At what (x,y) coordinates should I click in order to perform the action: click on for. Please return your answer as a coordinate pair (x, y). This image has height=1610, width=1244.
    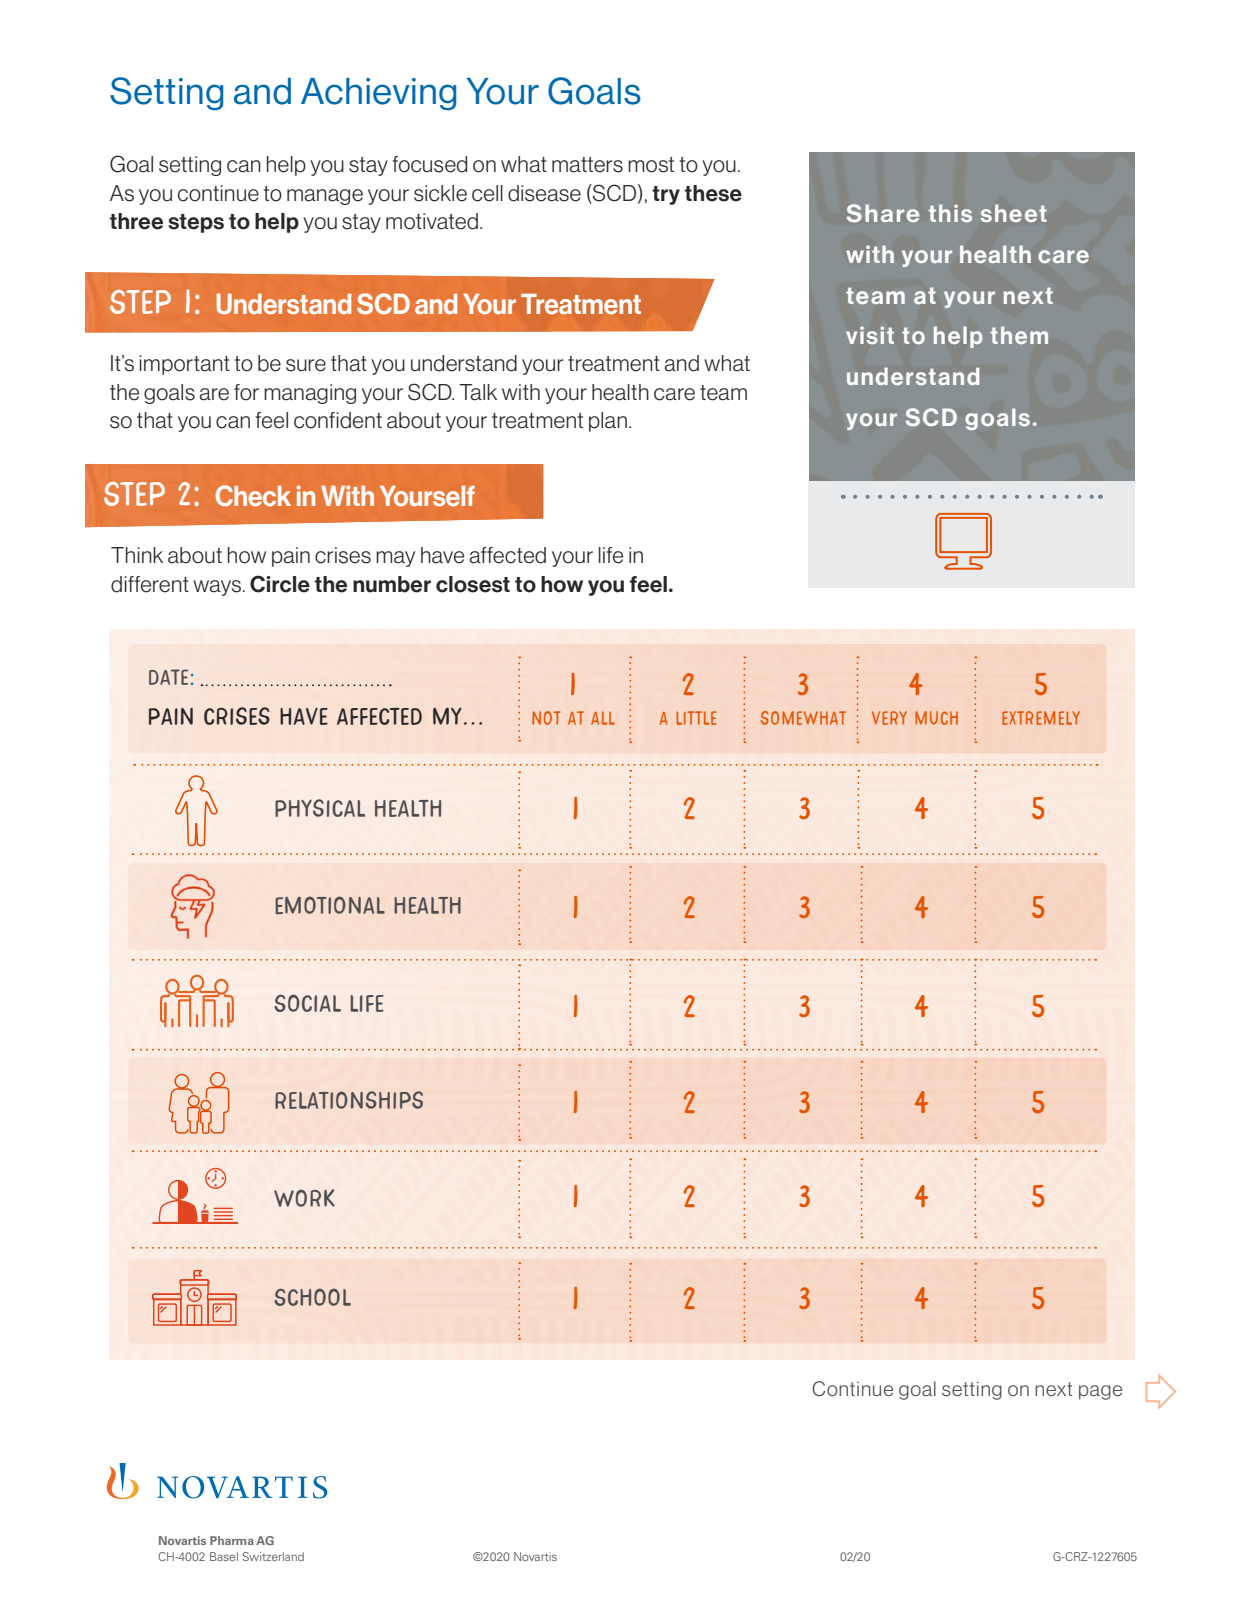
    Looking at the image, I should click on (246, 392).
